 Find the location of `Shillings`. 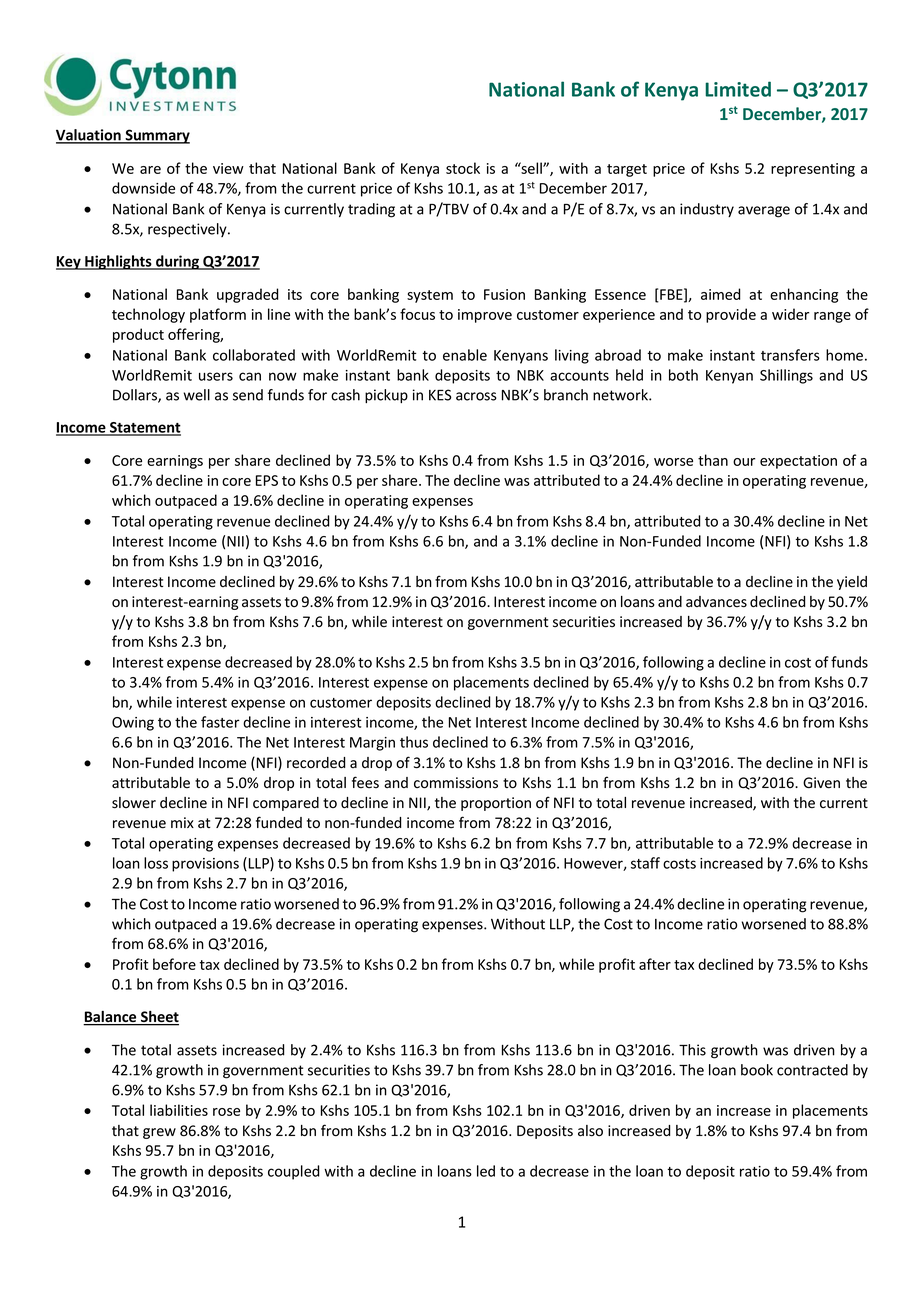

Shillings is located at coordinates (786, 376).
